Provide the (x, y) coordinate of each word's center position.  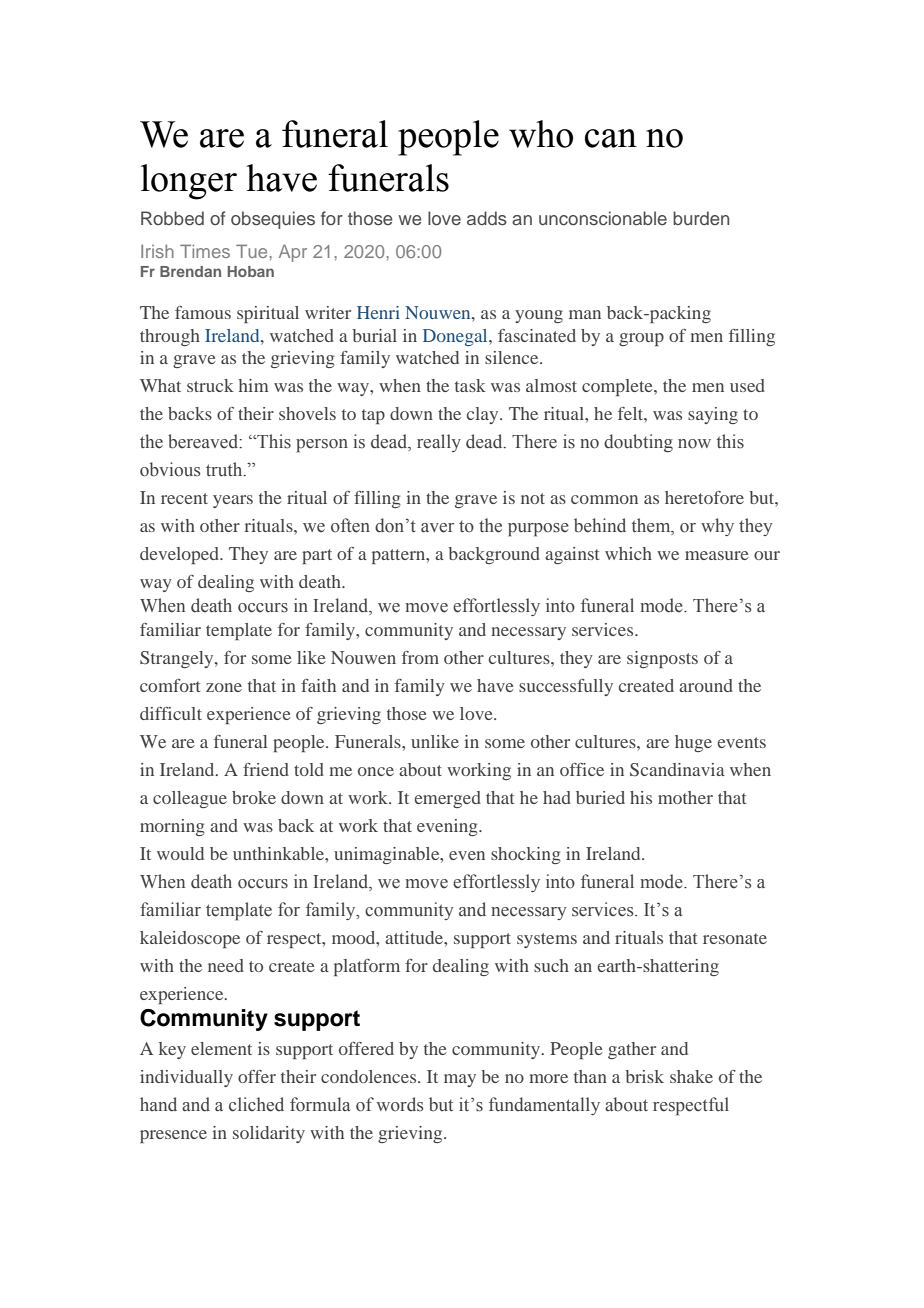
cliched (256, 1104)
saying (713, 415)
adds (487, 218)
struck (210, 385)
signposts (662, 659)
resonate (735, 938)
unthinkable (279, 853)
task (470, 385)
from (420, 657)
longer (189, 182)
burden (701, 218)
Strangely (178, 659)
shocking (526, 855)
